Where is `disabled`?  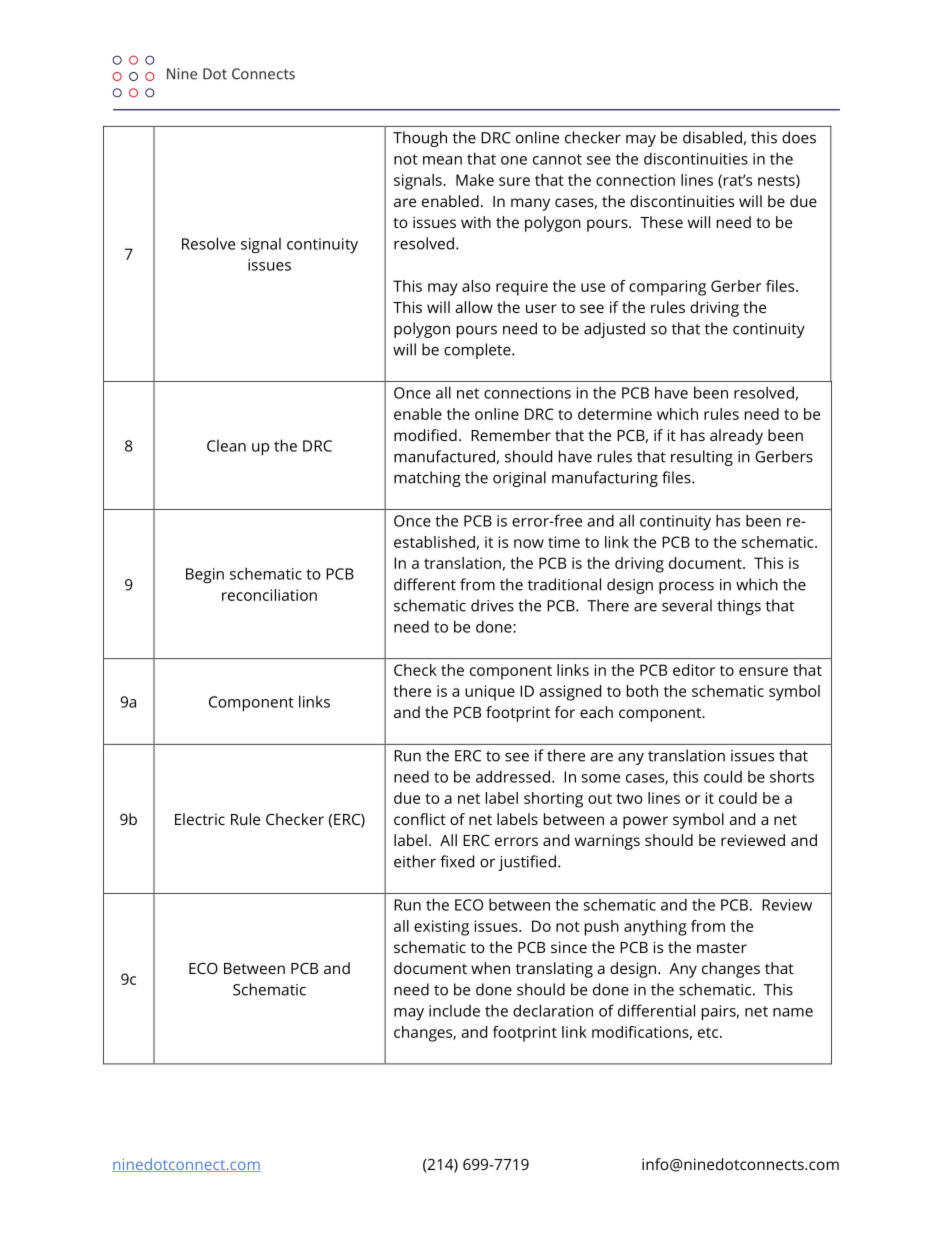
disabled is located at coordinates (712, 137).
